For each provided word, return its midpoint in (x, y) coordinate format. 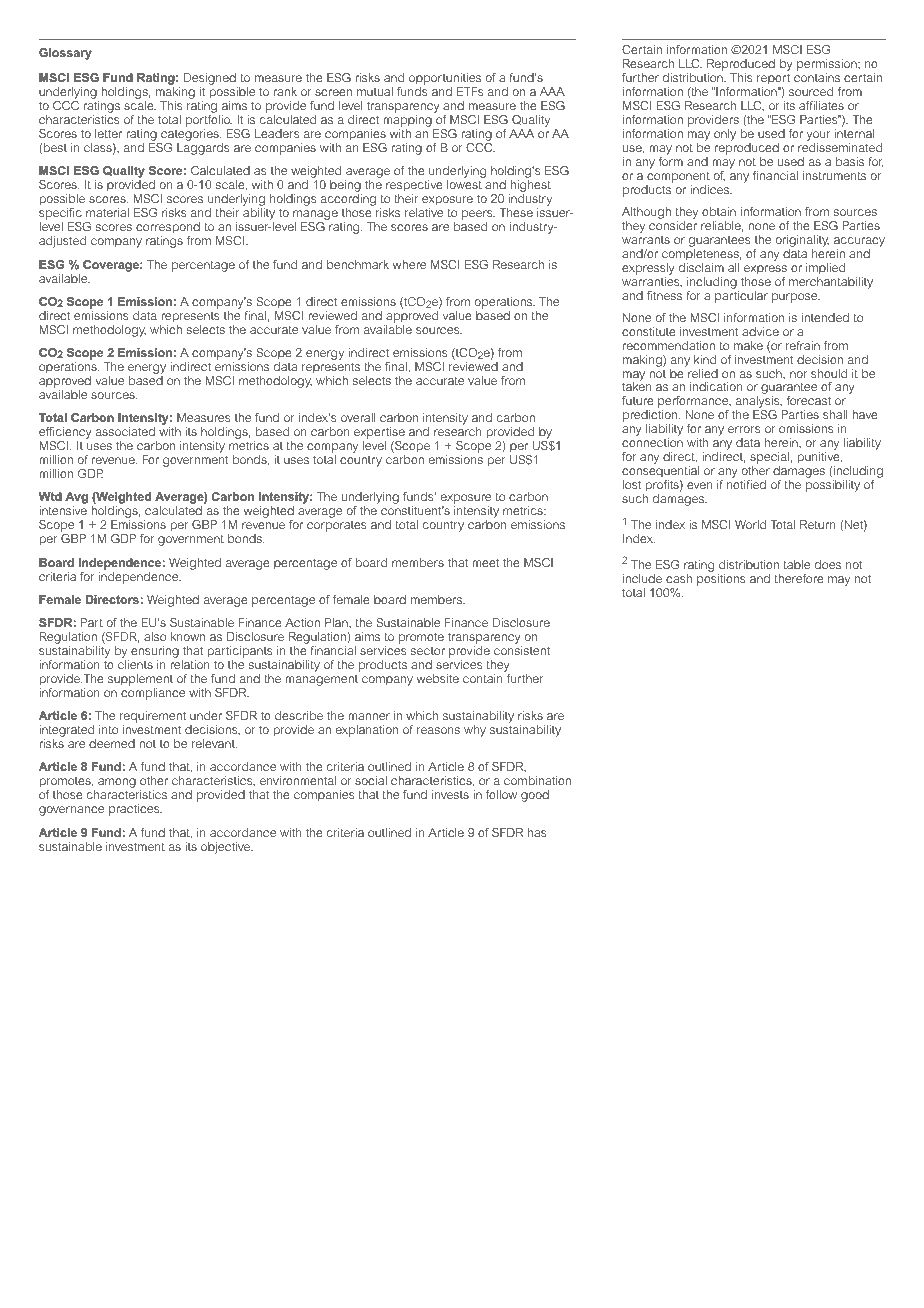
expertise (379, 434)
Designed (211, 80)
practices (135, 810)
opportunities (445, 80)
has (537, 832)
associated (125, 431)
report (773, 80)
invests (450, 794)
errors (744, 429)
